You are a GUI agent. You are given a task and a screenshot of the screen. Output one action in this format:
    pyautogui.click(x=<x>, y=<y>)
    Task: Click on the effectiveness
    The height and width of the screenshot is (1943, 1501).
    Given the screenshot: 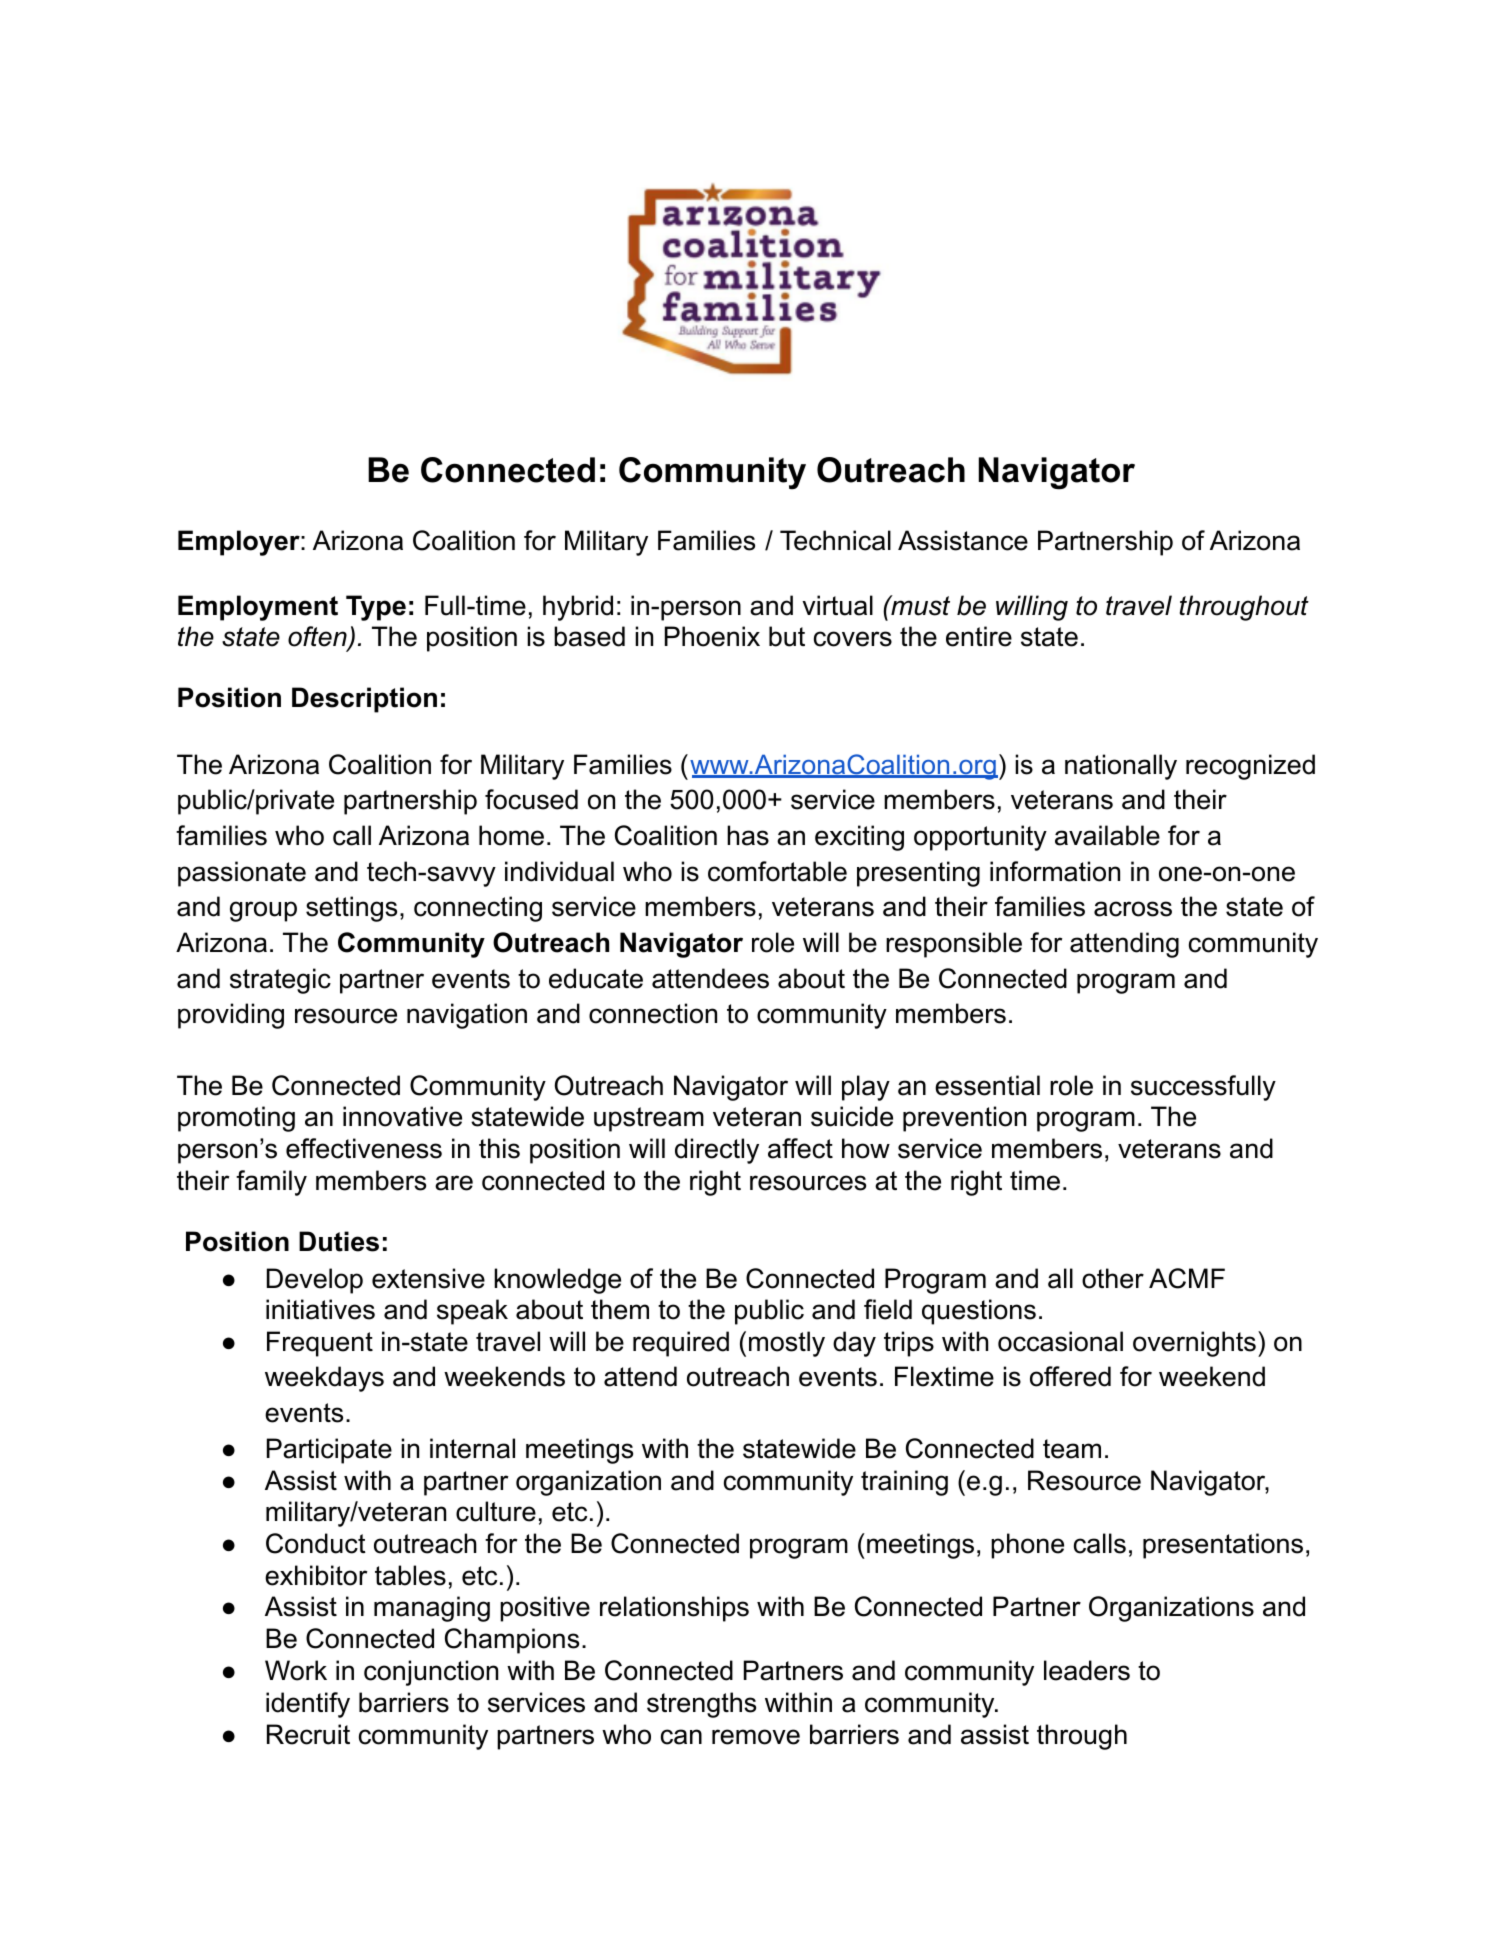 What is the action you would take?
    pyautogui.click(x=364, y=1148)
